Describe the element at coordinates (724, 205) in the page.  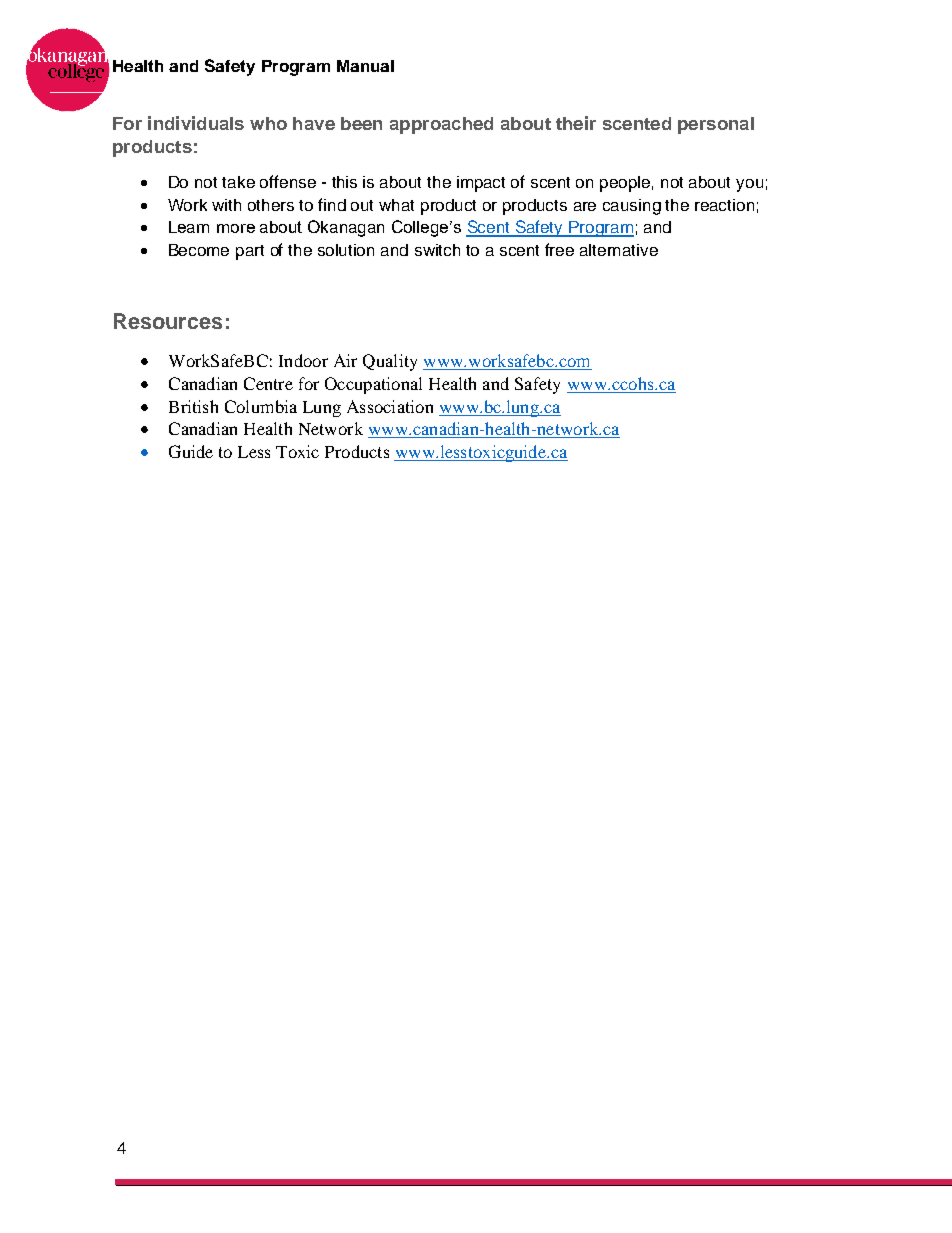
I see `reaction` at that location.
